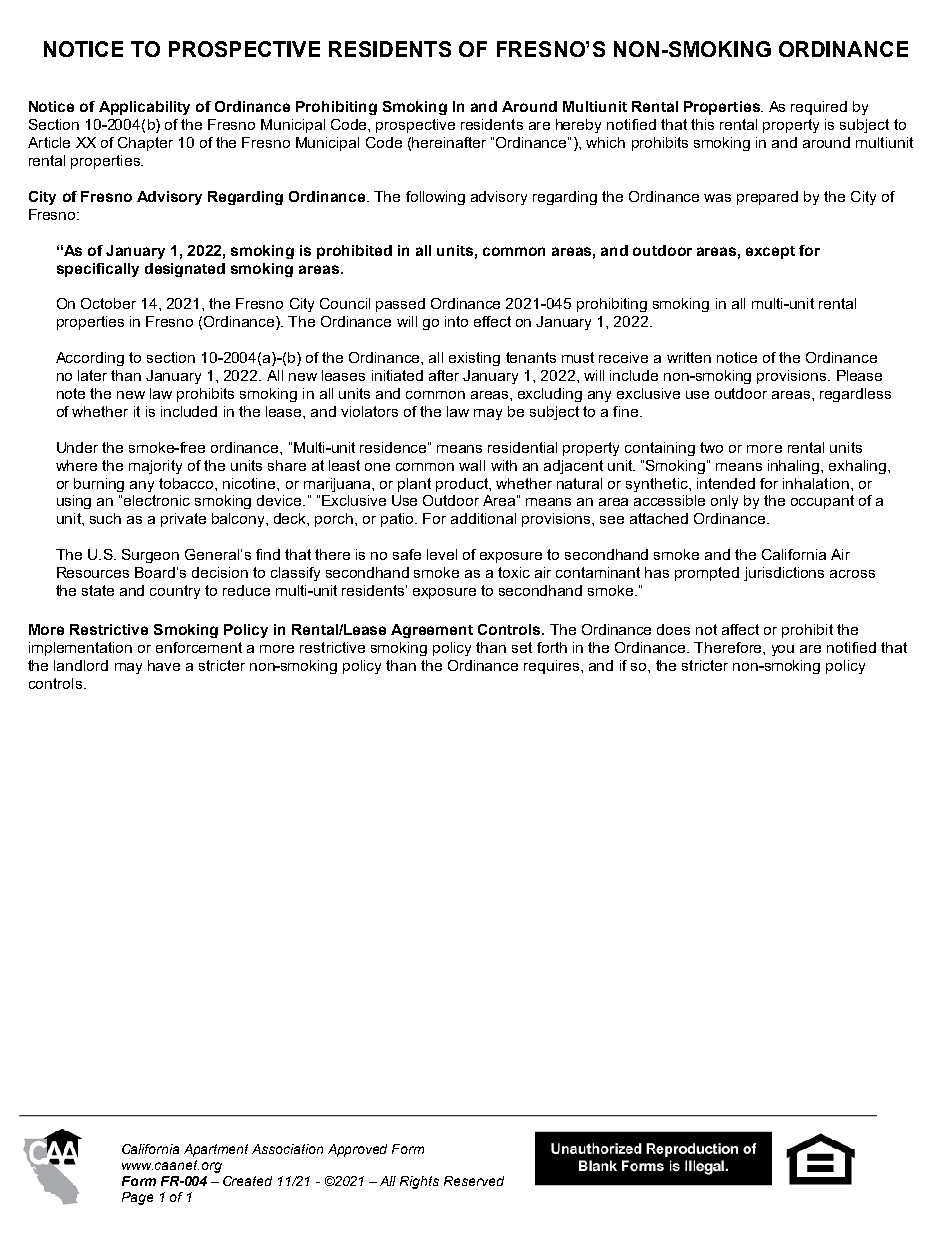  Describe the element at coordinates (150, 556) in the screenshot. I see `Surgeon` at that location.
